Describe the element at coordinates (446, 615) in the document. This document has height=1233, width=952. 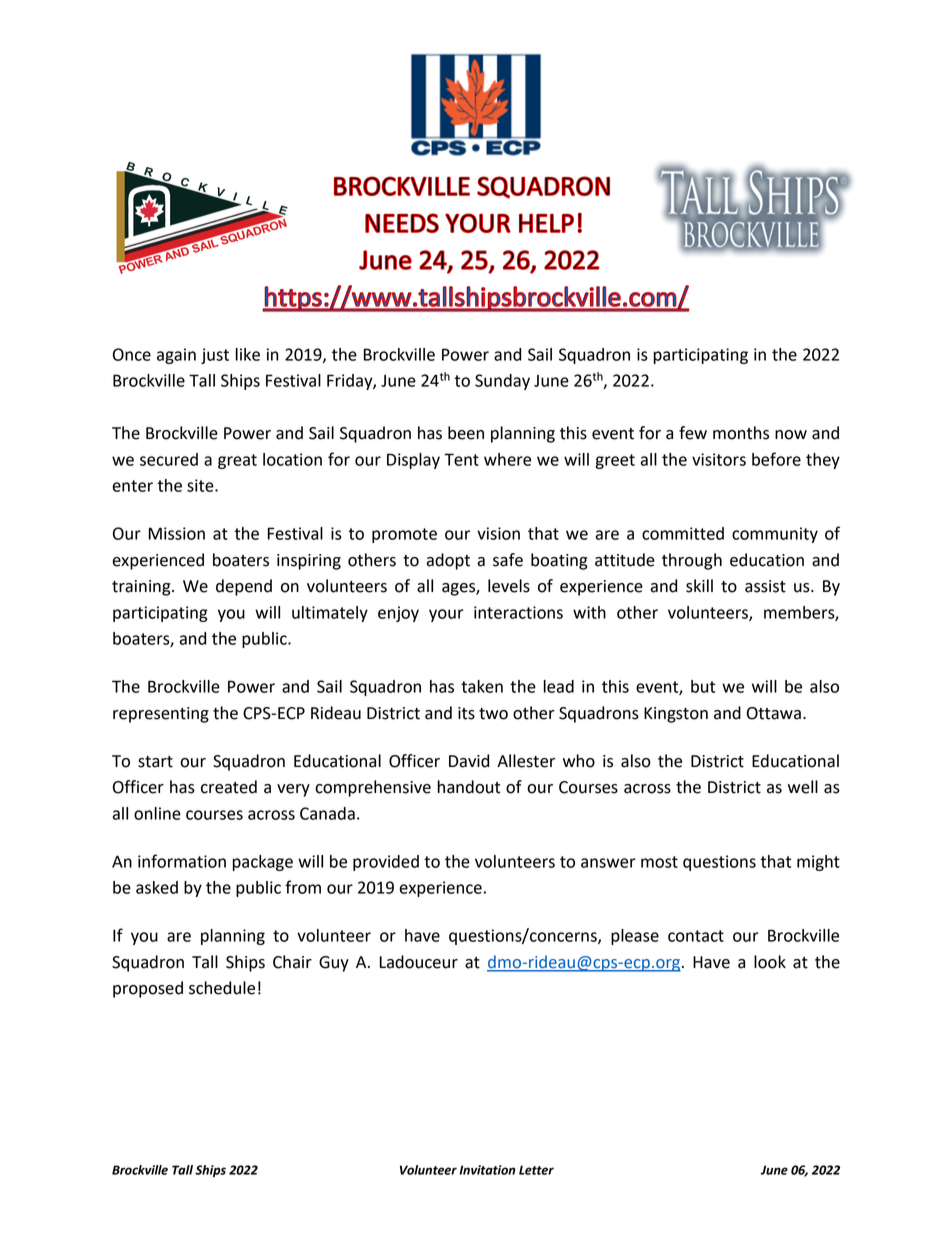
I see `your` at that location.
